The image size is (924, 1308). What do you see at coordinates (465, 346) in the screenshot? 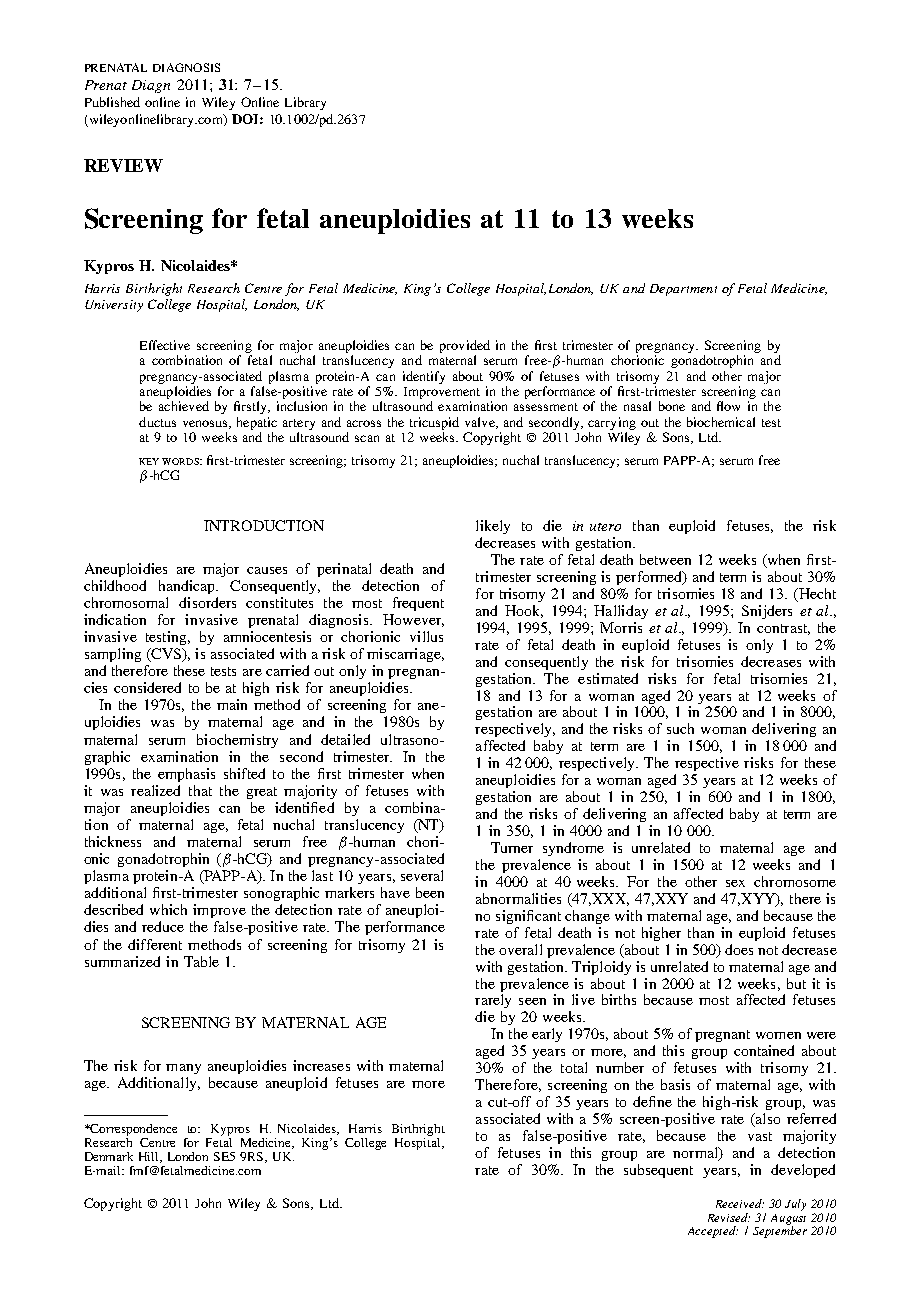
I see `provided` at bounding box center [465, 346].
